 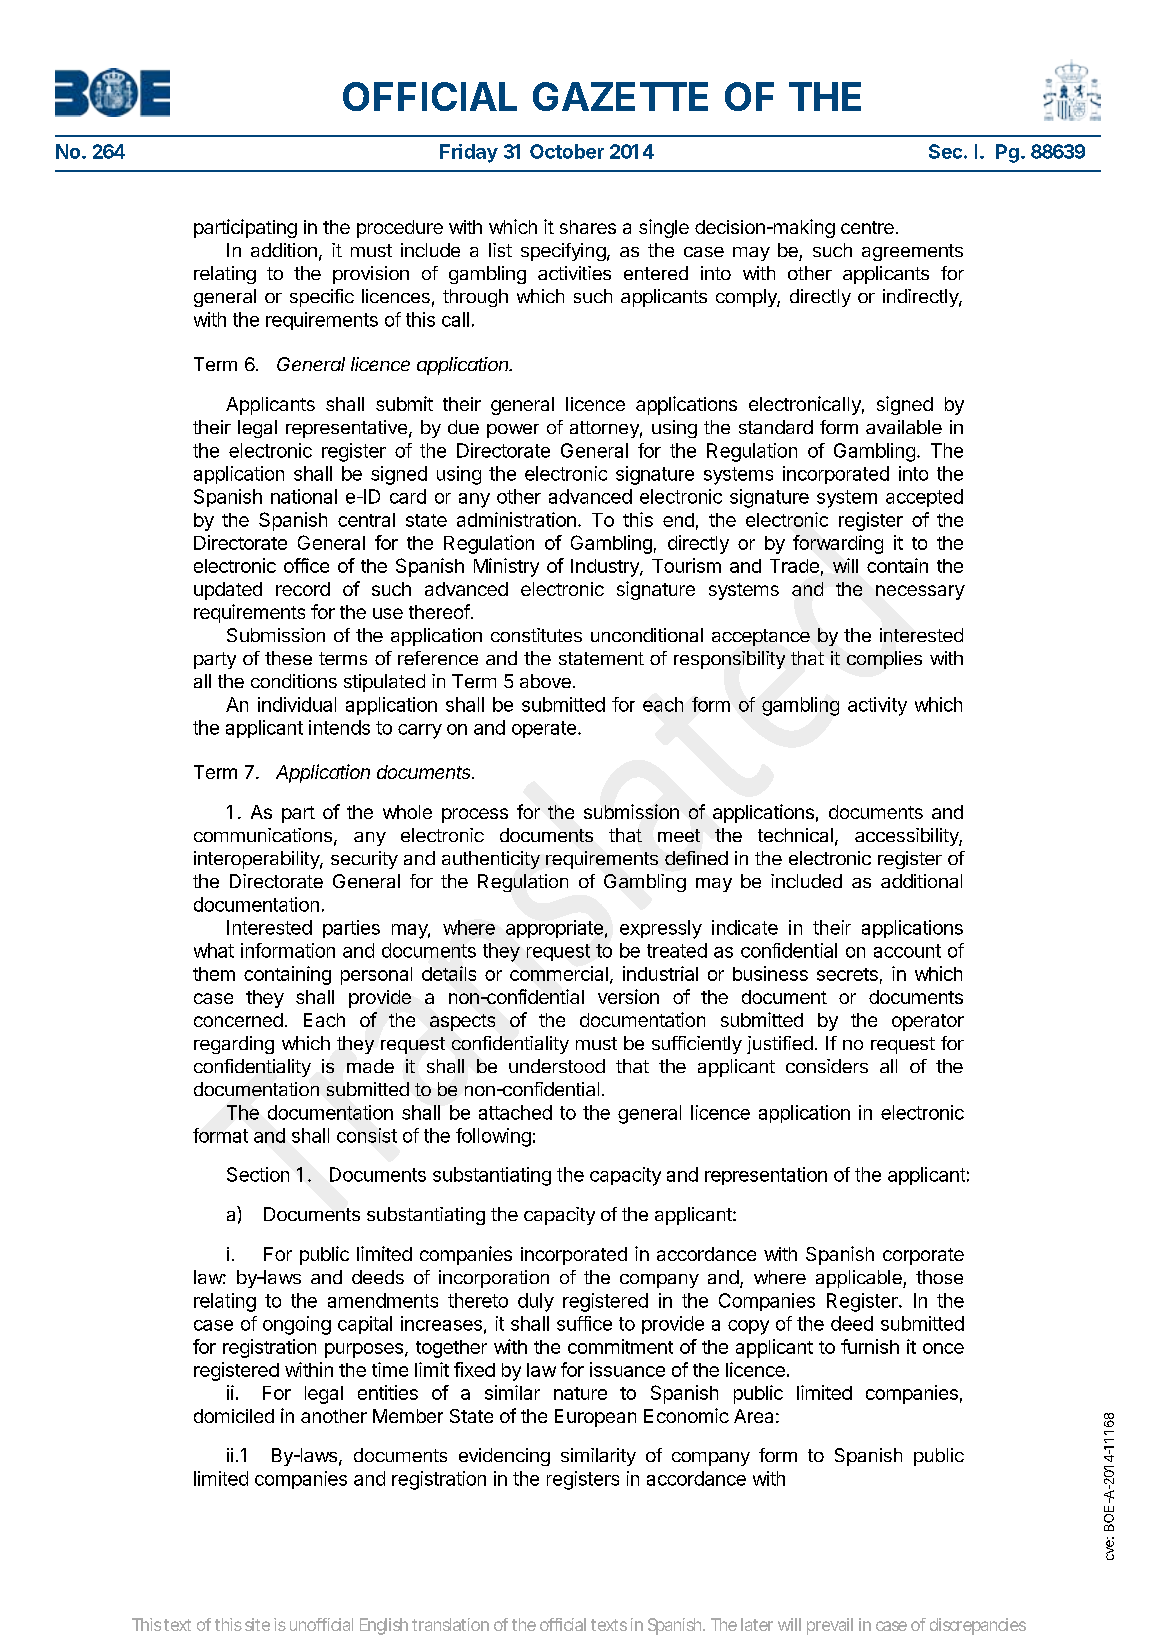 What do you see at coordinates (557, 1066) in the screenshot?
I see `understood` at bounding box center [557, 1066].
